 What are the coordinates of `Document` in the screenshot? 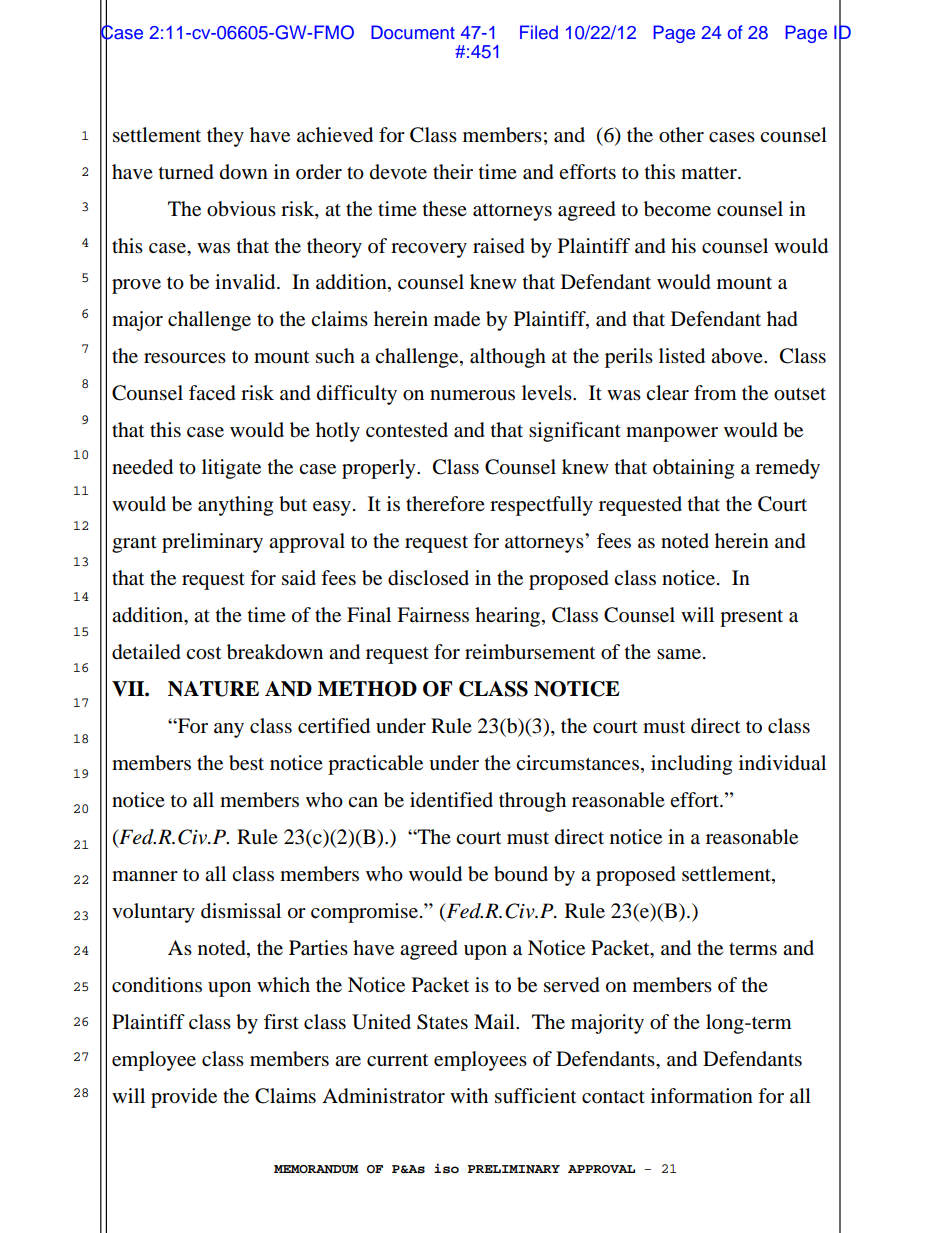 It's located at (413, 32).
